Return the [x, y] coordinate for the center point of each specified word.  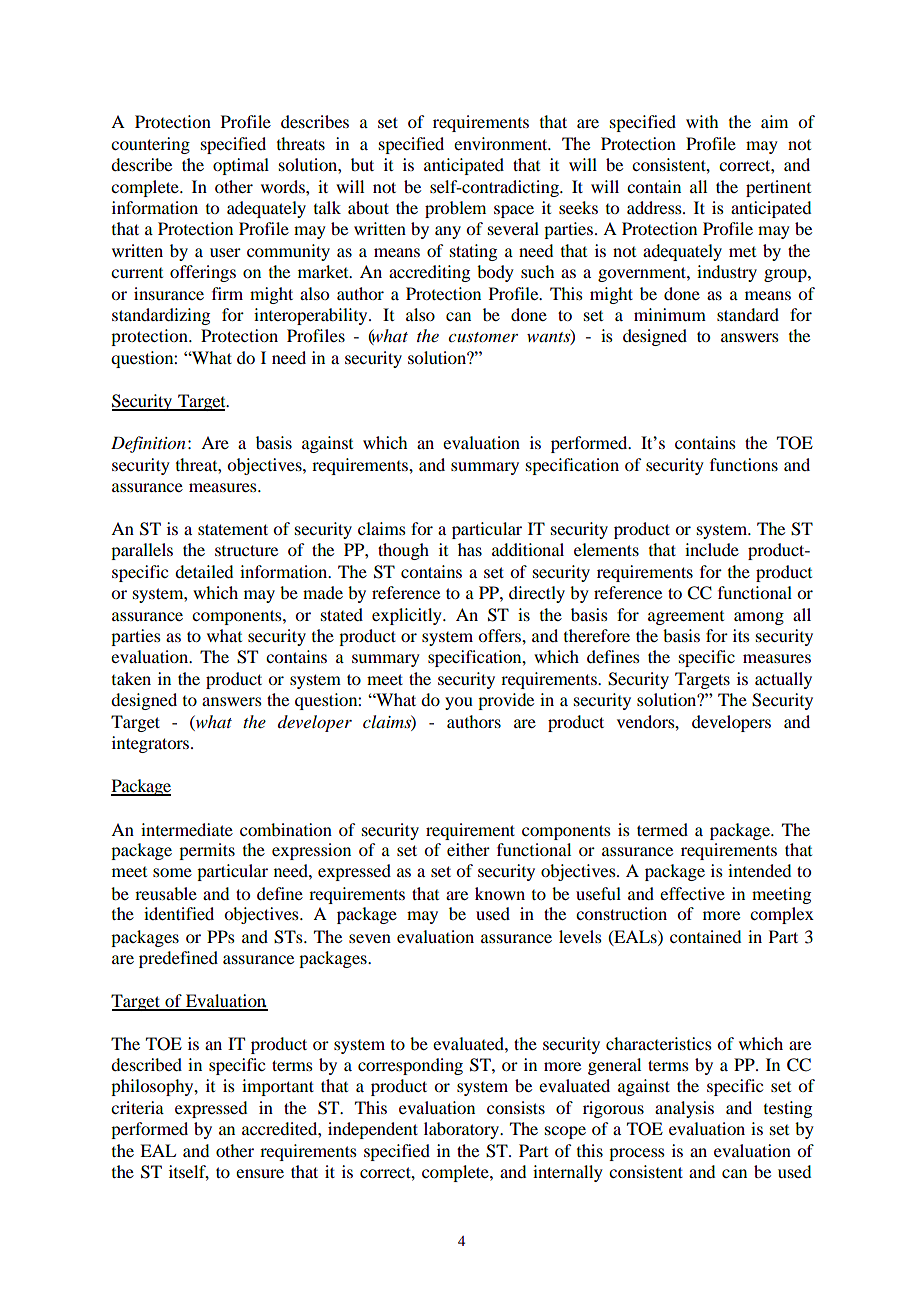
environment [502, 143]
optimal [241, 166]
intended [759, 870]
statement [233, 529]
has [470, 549]
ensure [260, 1173]
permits [207, 851]
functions [744, 464]
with [702, 121]
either [468, 849]
